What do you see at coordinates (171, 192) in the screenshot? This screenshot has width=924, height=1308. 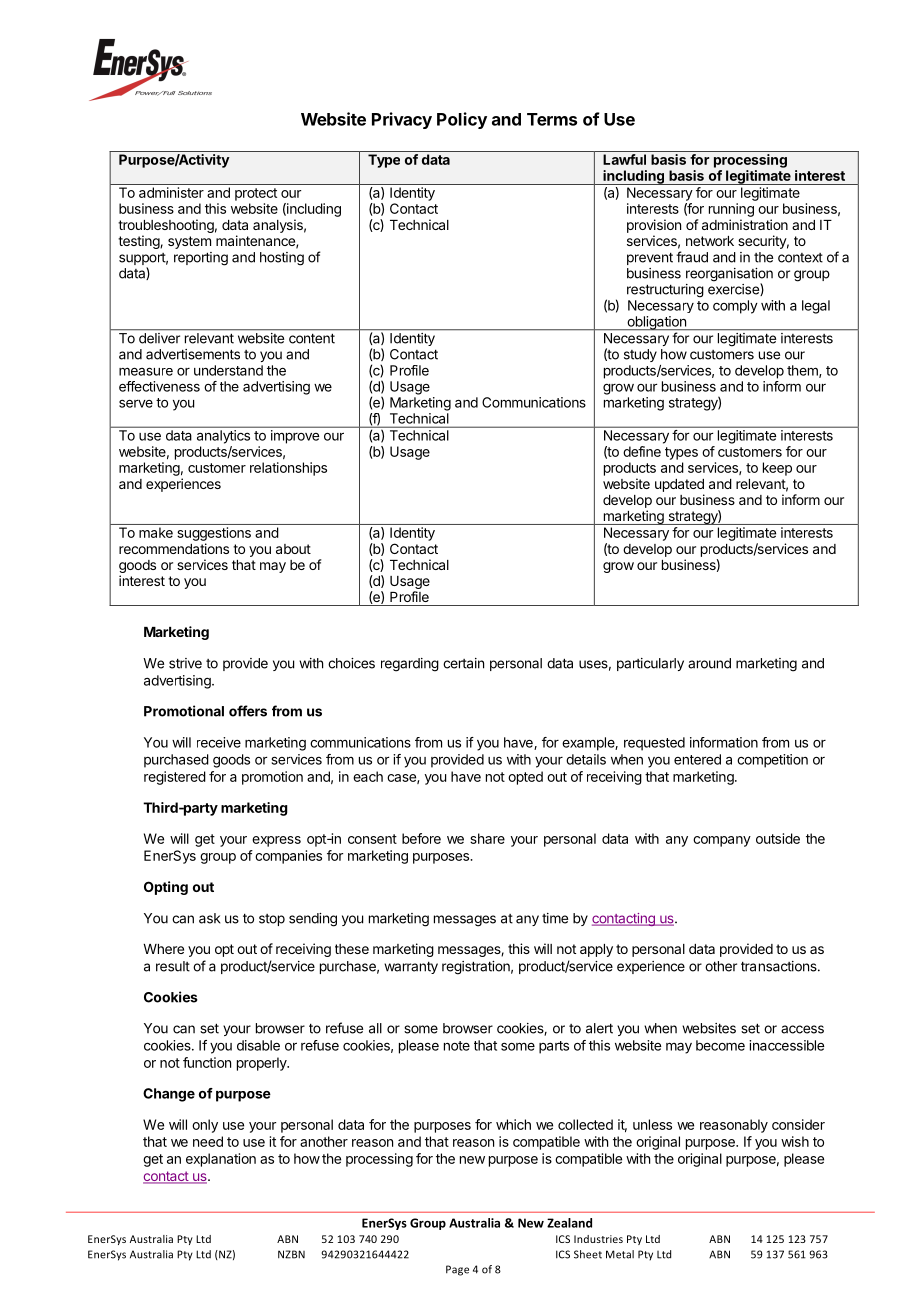 I see `administer` at bounding box center [171, 192].
